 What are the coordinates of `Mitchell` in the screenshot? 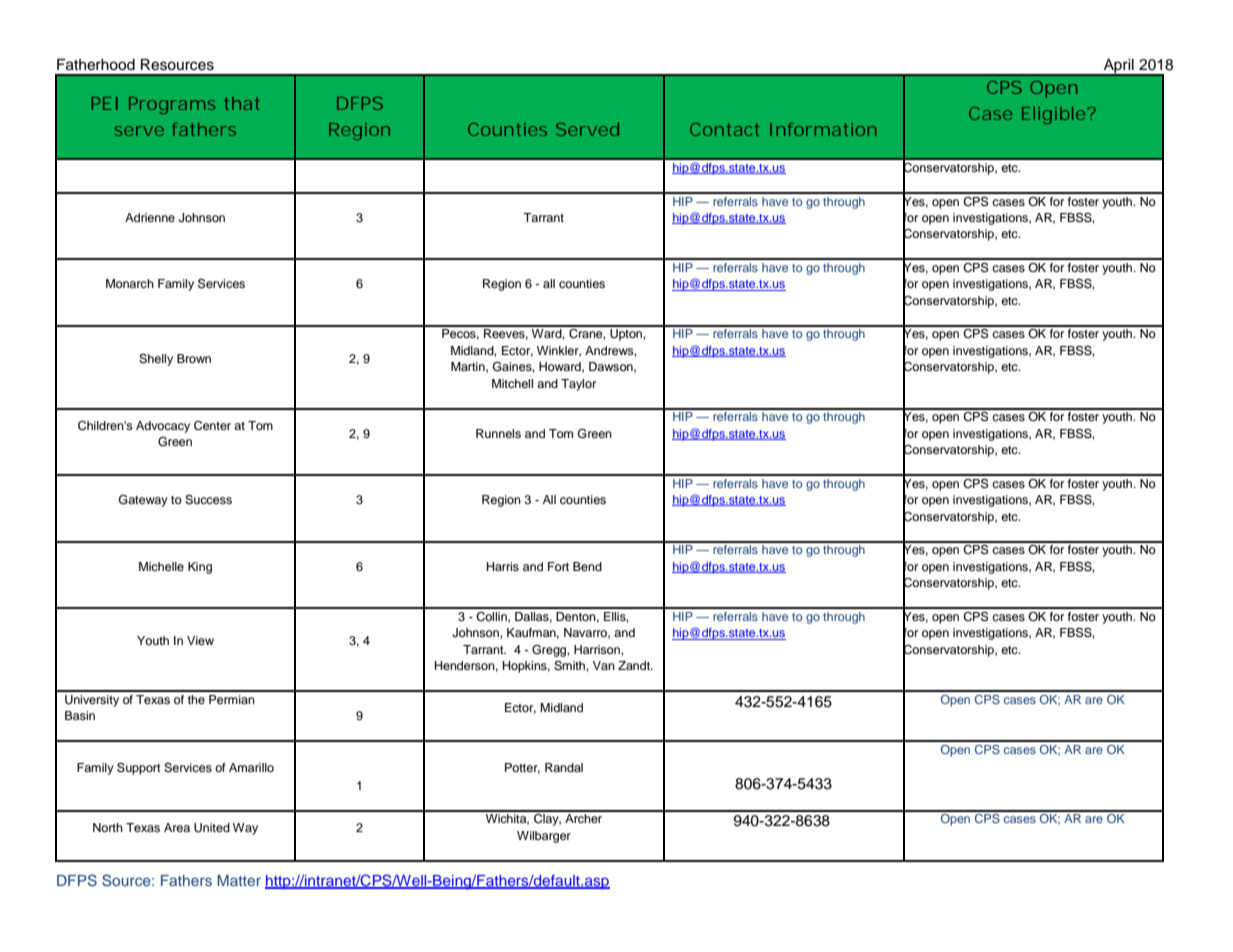 It's located at (512, 383).
